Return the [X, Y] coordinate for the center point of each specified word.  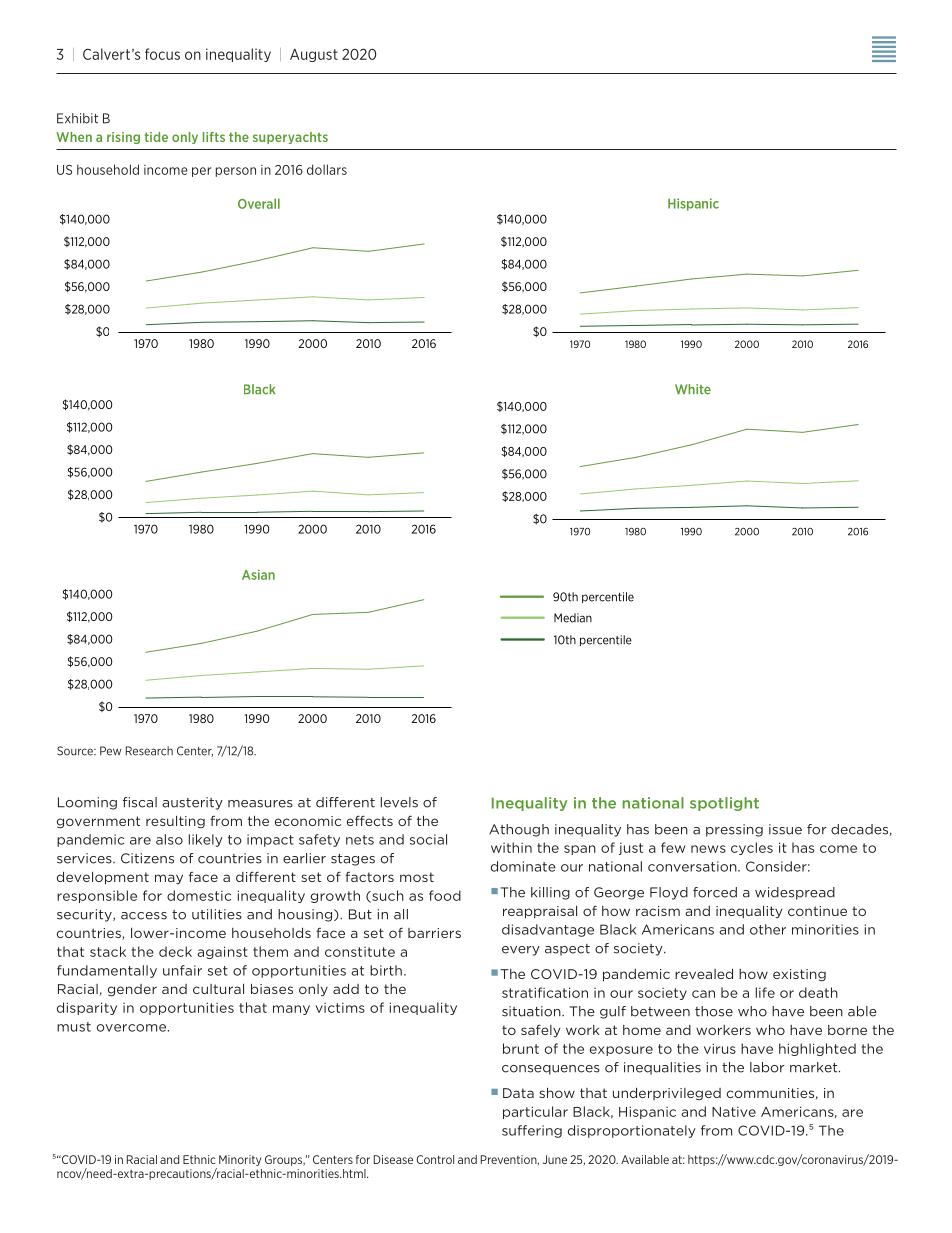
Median [573, 618]
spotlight [724, 804]
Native [734, 1112]
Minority [240, 1160]
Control [435, 1159]
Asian [258, 575]
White [693, 389]
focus [162, 54]
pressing [734, 830]
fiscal [140, 802]
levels [399, 802]
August [314, 55]
